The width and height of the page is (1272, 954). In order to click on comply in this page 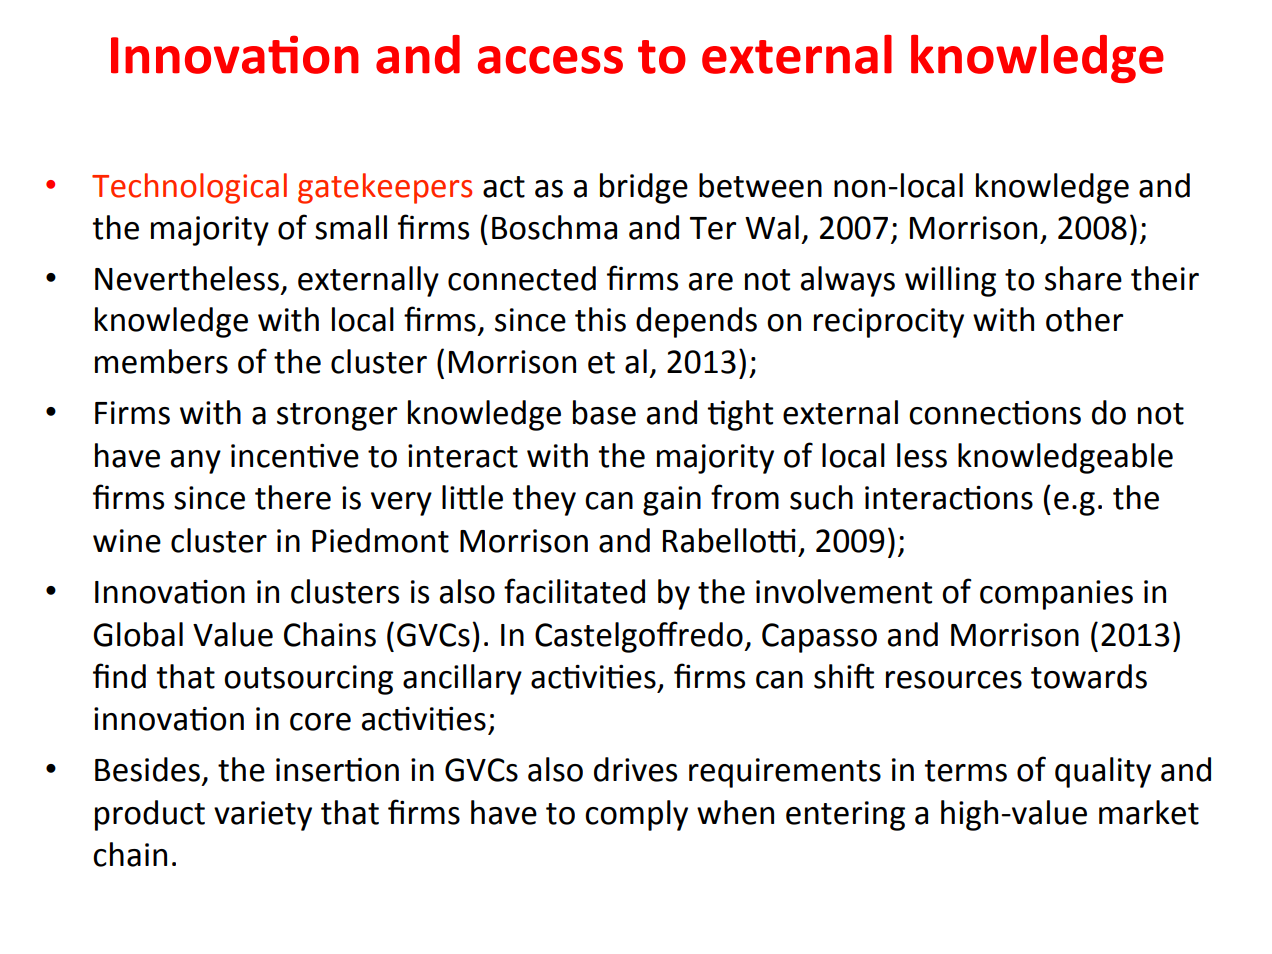, I will do `click(636, 815)`.
